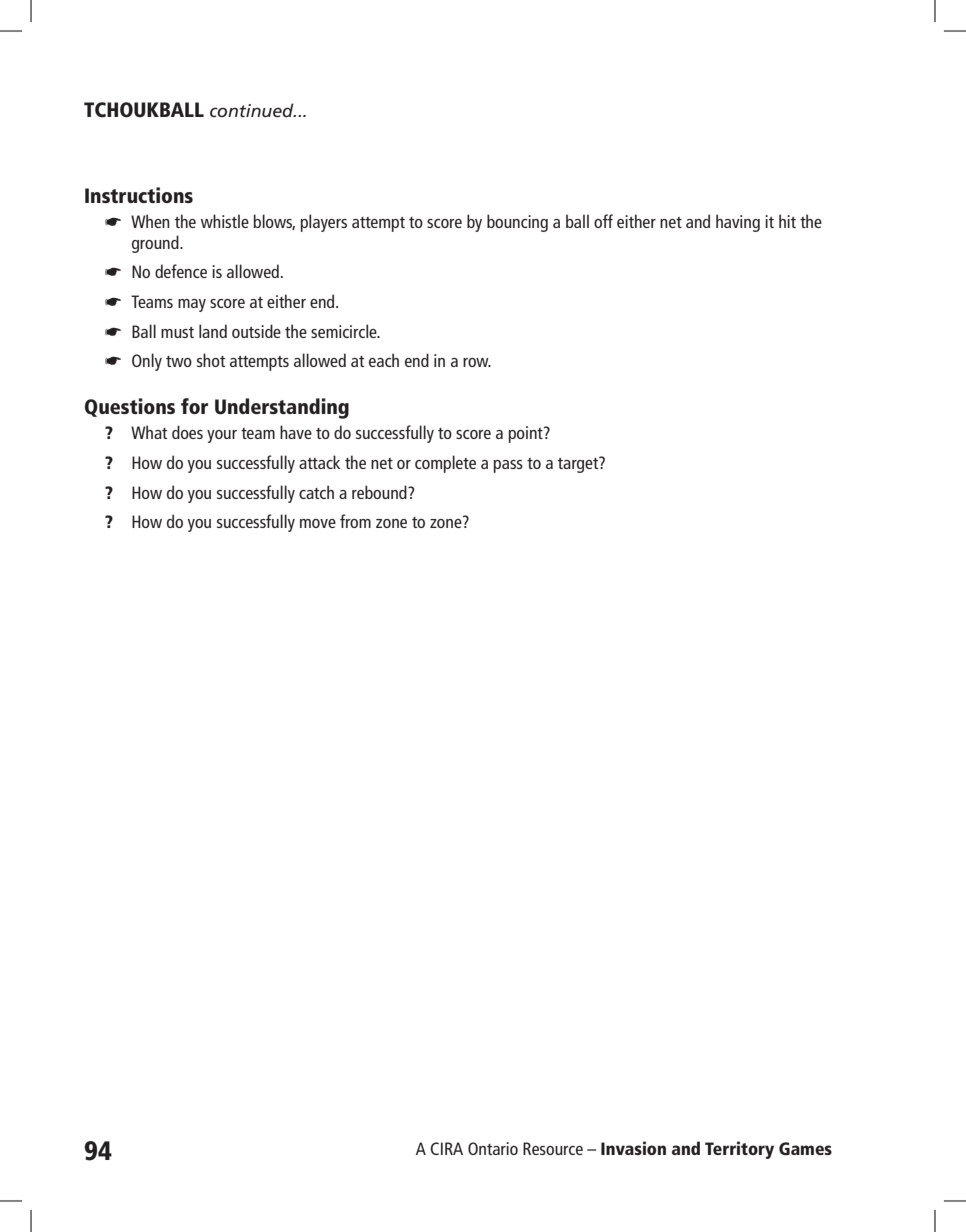 This page has height=1232, width=966. Describe the element at coordinates (318, 523) in the page. I see `move` at that location.
